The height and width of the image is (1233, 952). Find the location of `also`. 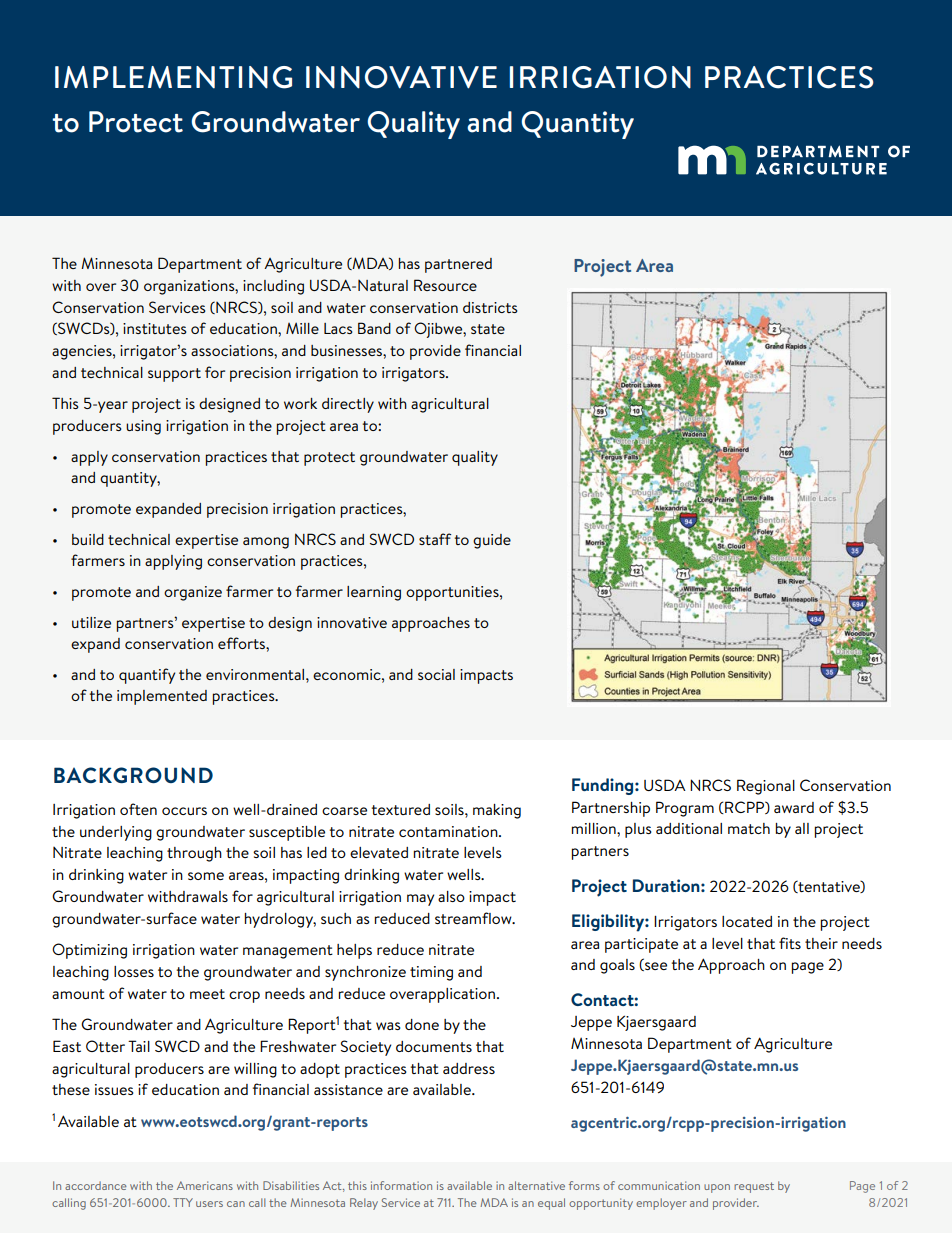

also is located at coordinates (451, 896).
